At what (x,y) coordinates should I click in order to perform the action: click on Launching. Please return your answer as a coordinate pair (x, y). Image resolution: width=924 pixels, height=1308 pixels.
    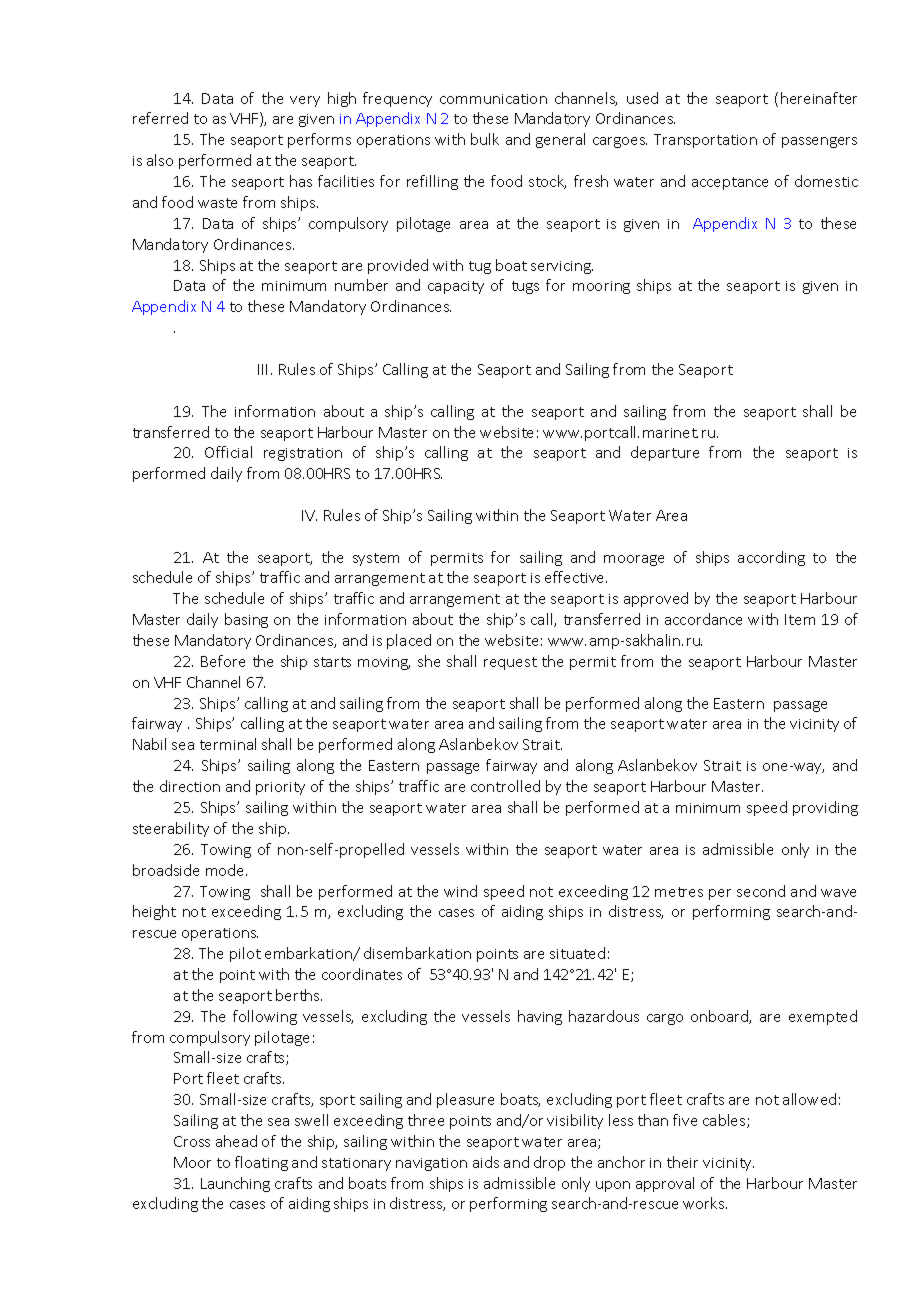
    Looking at the image, I should click on (235, 1184).
